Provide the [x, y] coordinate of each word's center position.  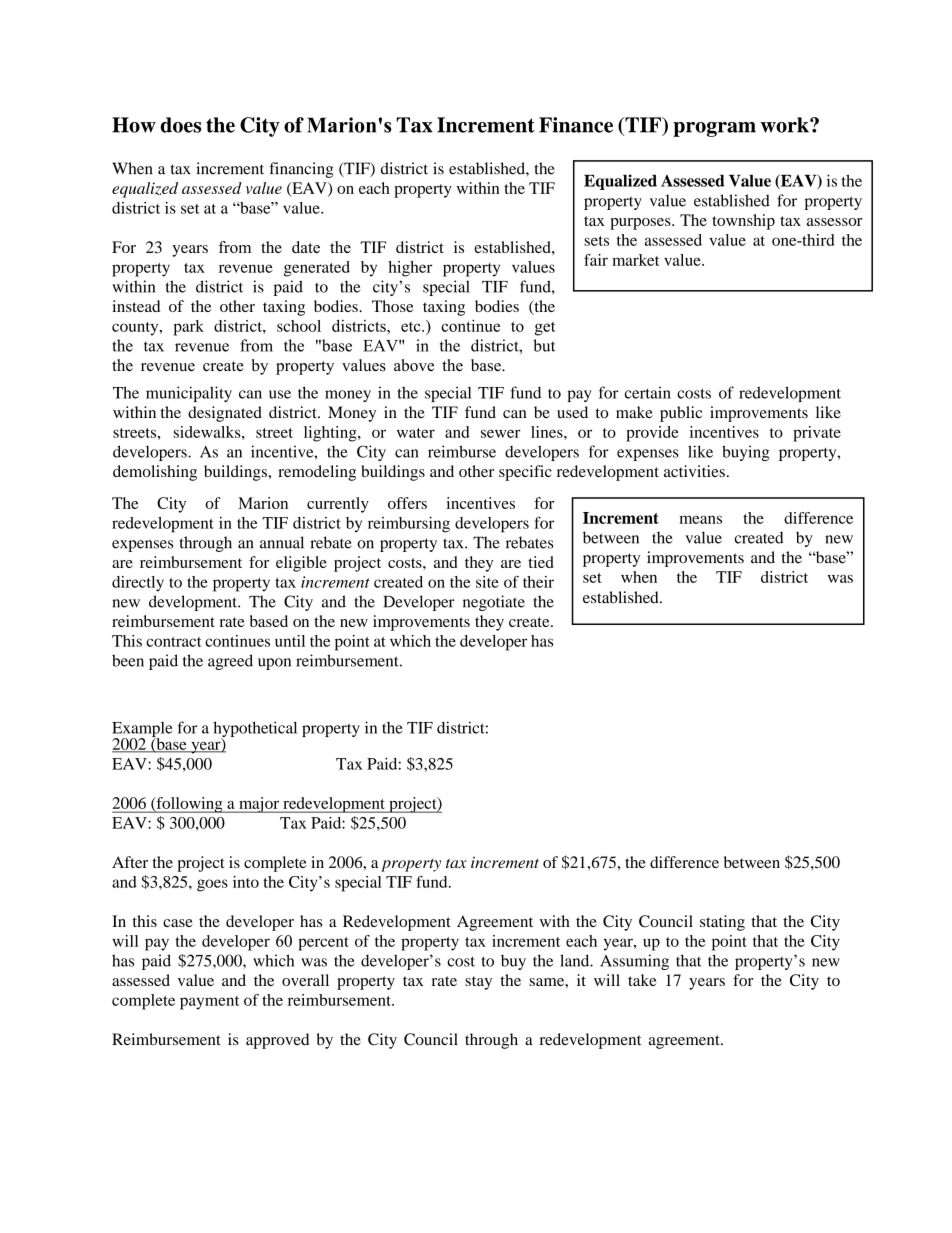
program [714, 129]
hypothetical [255, 730]
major [259, 805]
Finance [576, 125]
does [180, 125]
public [681, 414]
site [487, 582]
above [414, 365]
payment [209, 1003]
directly [138, 584]
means [700, 519]
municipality [189, 394]
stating [722, 923]
